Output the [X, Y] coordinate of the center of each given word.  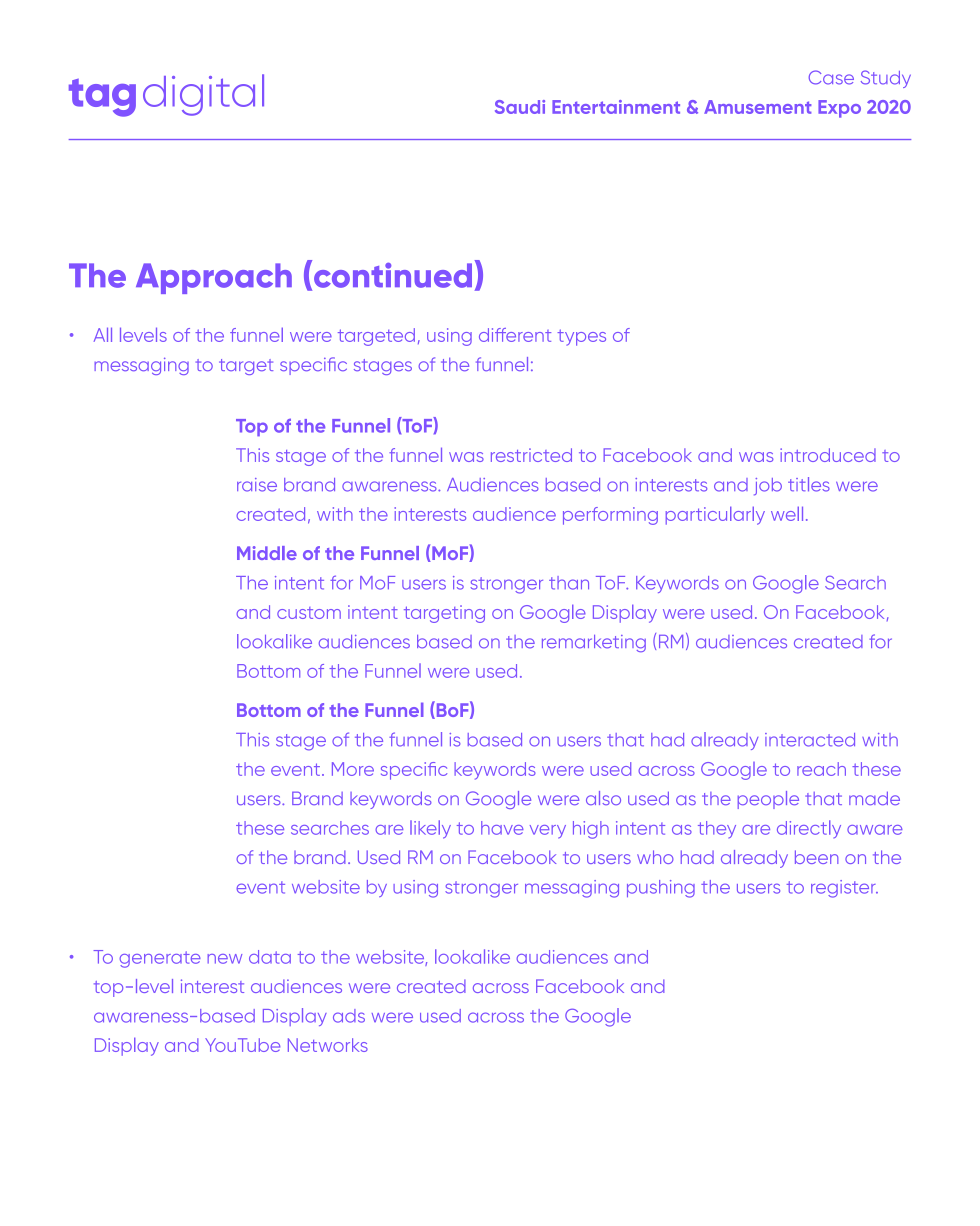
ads [349, 1016]
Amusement [757, 107]
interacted [810, 740]
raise [257, 485]
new [224, 959]
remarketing [594, 643]
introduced [828, 455]
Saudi [520, 107]
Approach [214, 278]
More [353, 769]
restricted [531, 455]
